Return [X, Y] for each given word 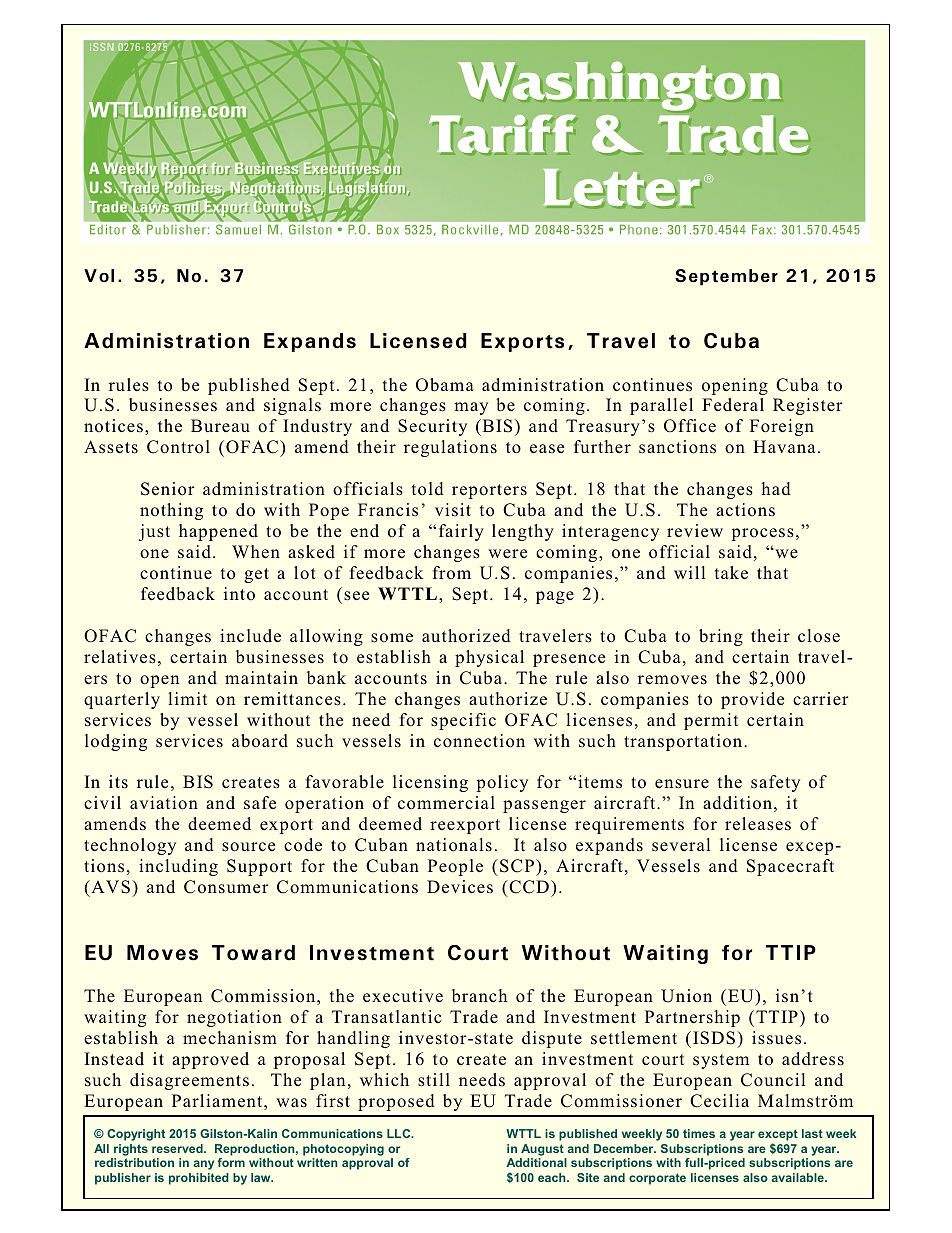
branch [479, 995]
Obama [445, 385]
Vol [99, 275]
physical [489, 658]
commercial [446, 803]
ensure [682, 784]
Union [686, 996]
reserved [178, 1148]
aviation [164, 803]
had [776, 489]
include [250, 636]
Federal [733, 405]
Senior [168, 489]
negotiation [234, 1018]
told [428, 489]
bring [721, 637]
